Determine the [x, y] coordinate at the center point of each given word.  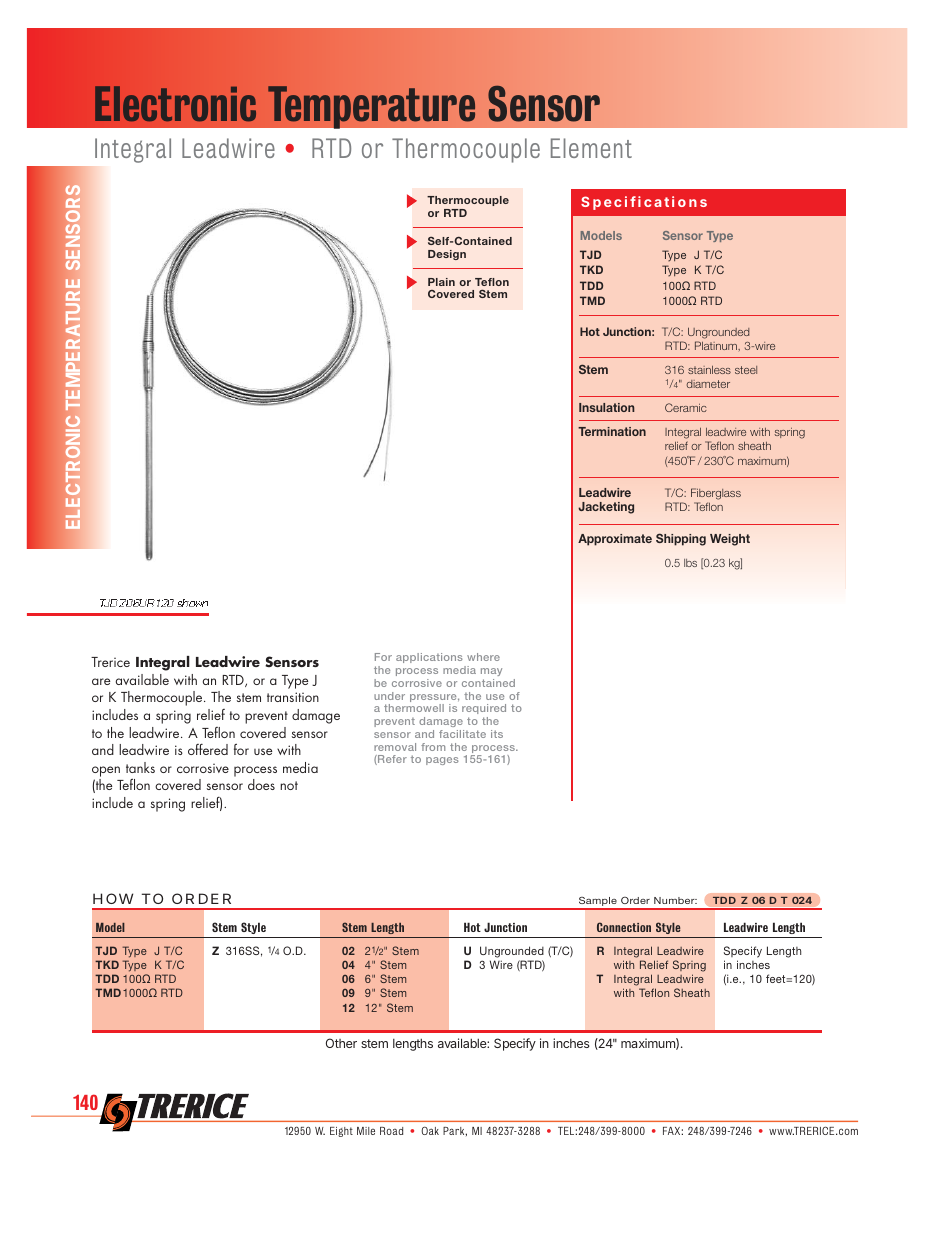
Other [341, 1043]
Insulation [607, 407]
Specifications [644, 203]
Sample [597, 903]
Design [447, 255]
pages [442, 761]
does [261, 784]
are [101, 681]
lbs [690, 563]
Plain [441, 282]
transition [293, 697]
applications [429, 658]
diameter [708, 384]
